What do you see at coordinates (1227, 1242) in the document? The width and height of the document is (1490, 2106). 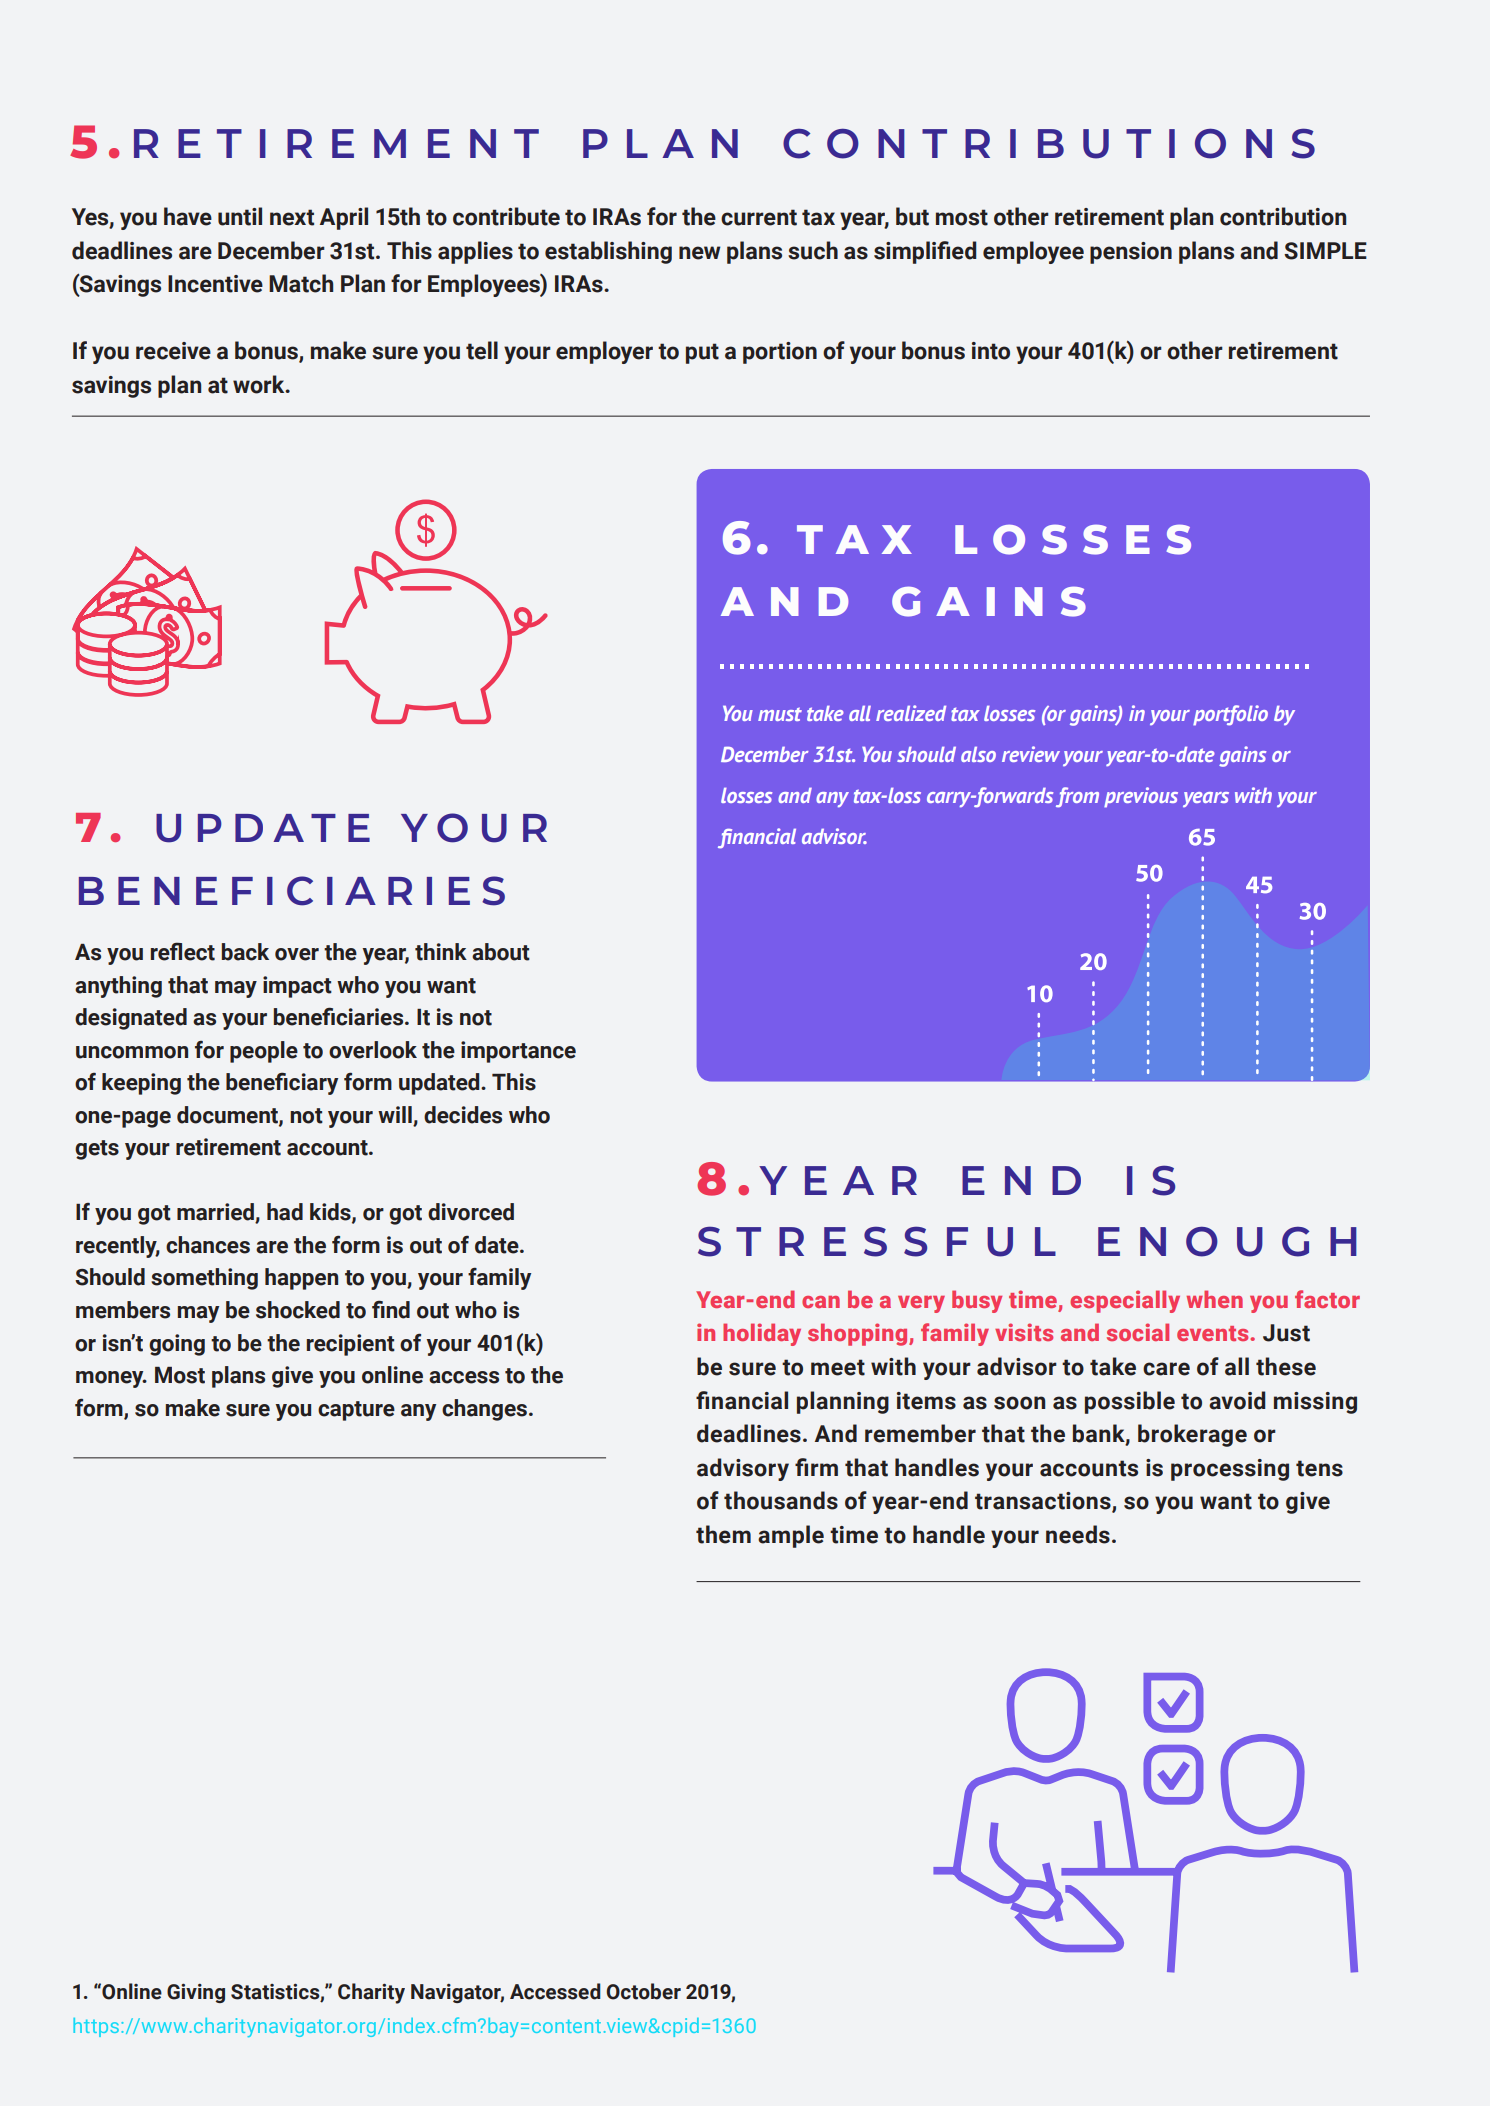 I see `ENOUGH` at bounding box center [1227, 1242].
